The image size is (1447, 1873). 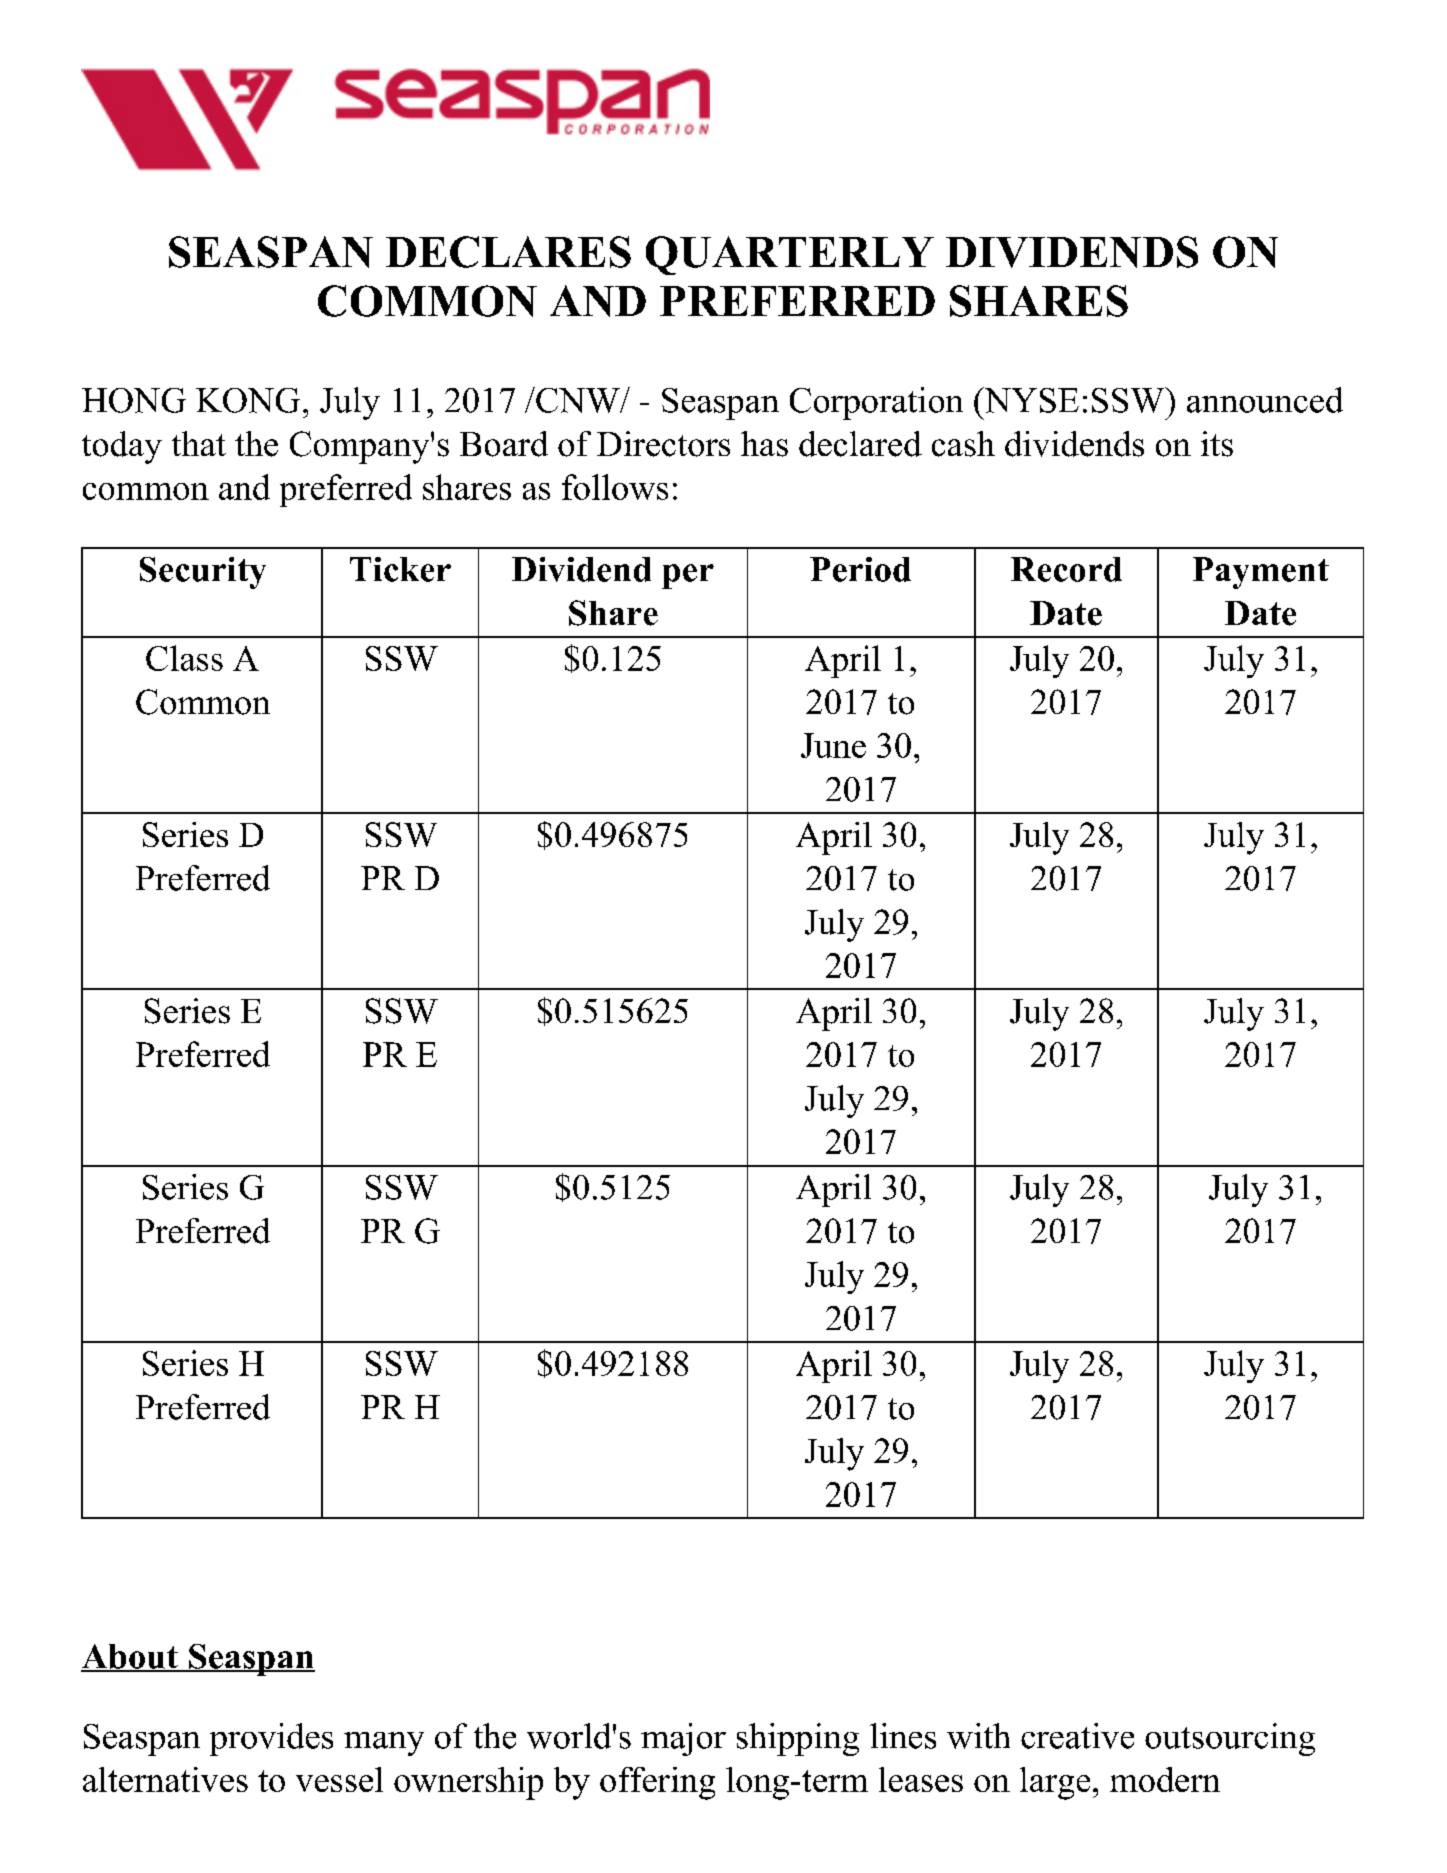 I want to click on major, so click(x=683, y=1739).
